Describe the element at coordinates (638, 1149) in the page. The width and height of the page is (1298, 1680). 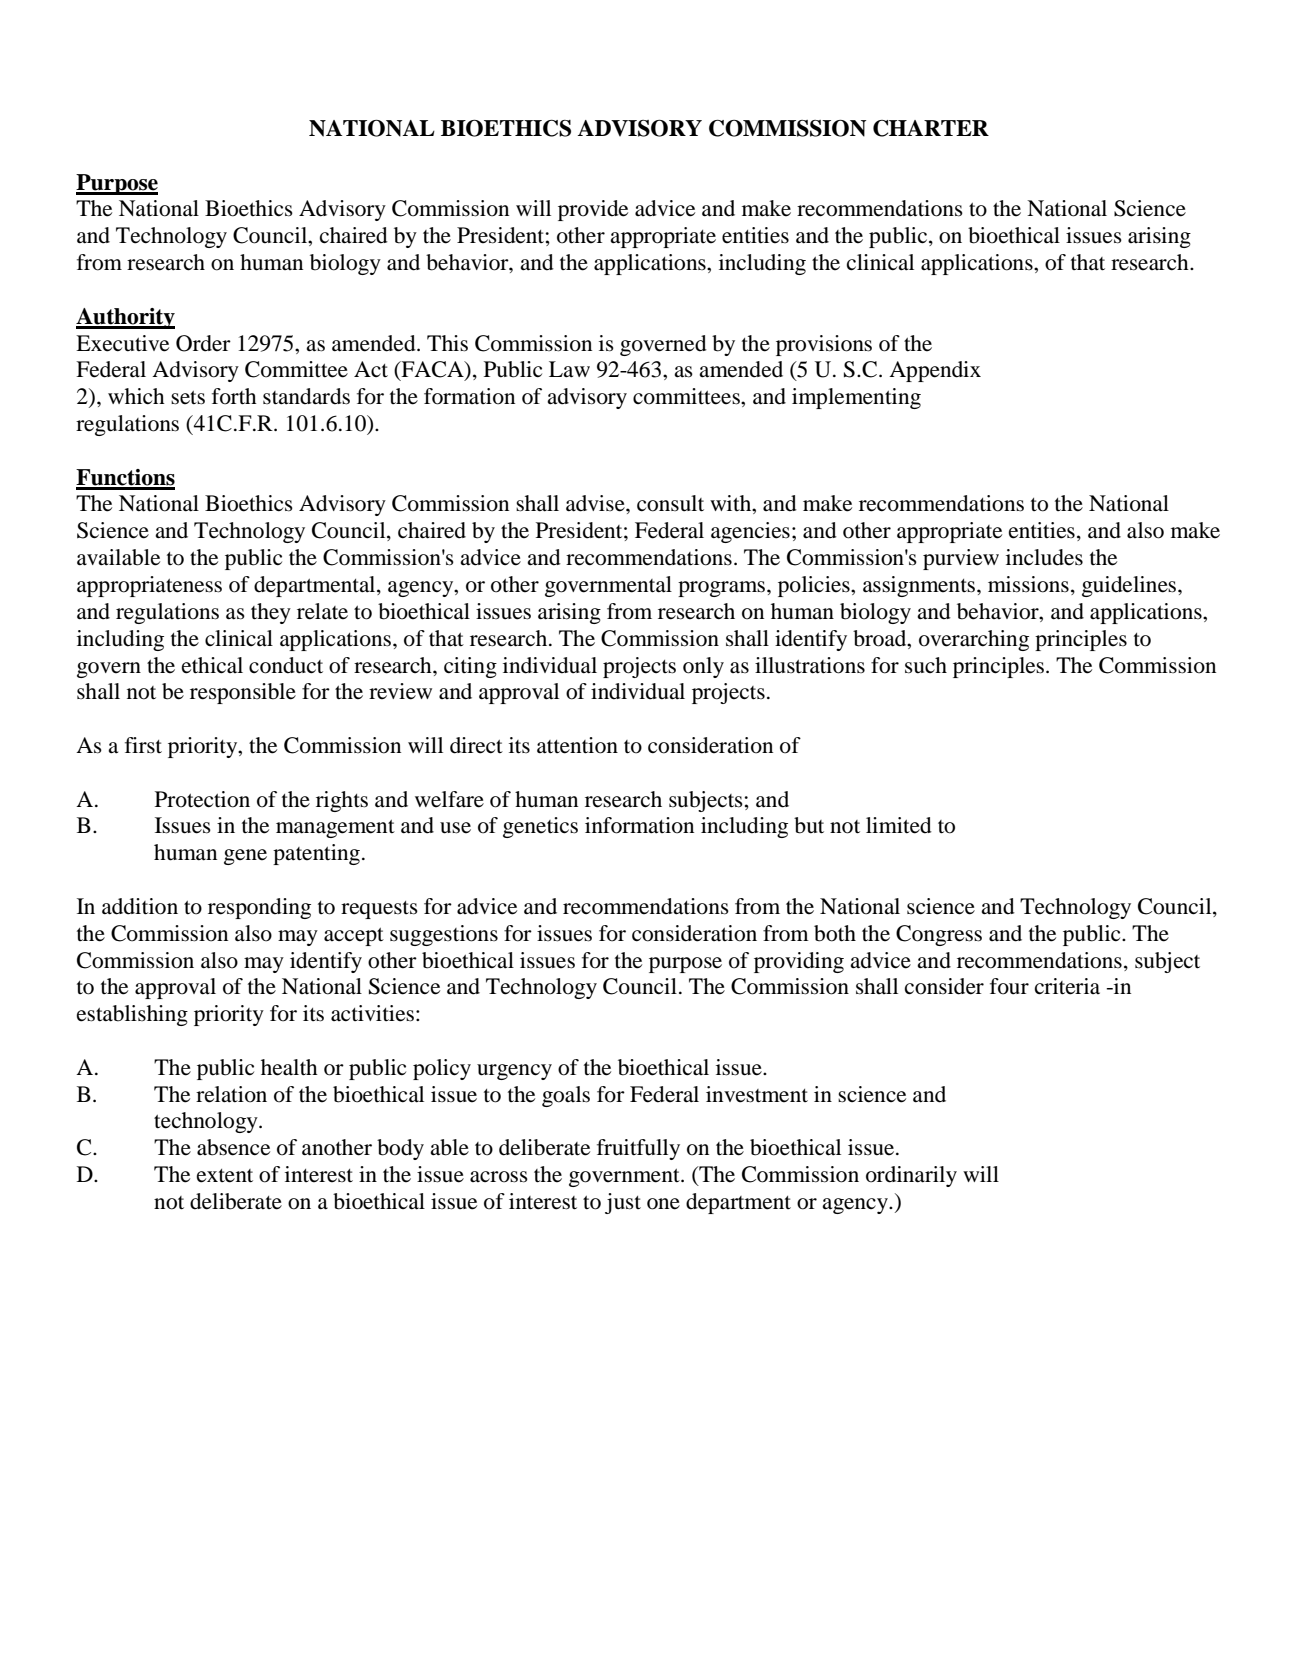
I see `fruitfully` at that location.
